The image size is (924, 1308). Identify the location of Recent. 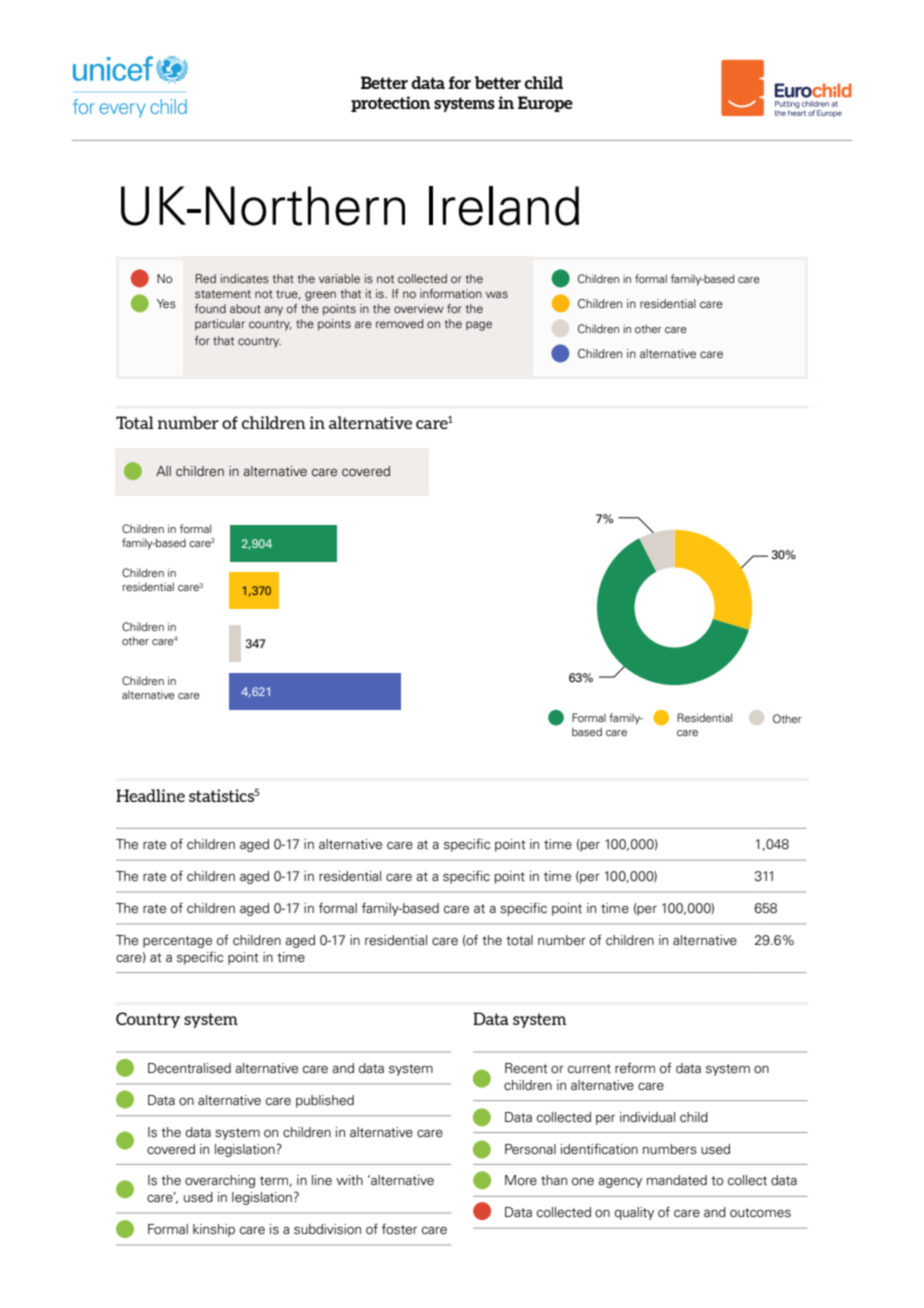
(526, 1068).
